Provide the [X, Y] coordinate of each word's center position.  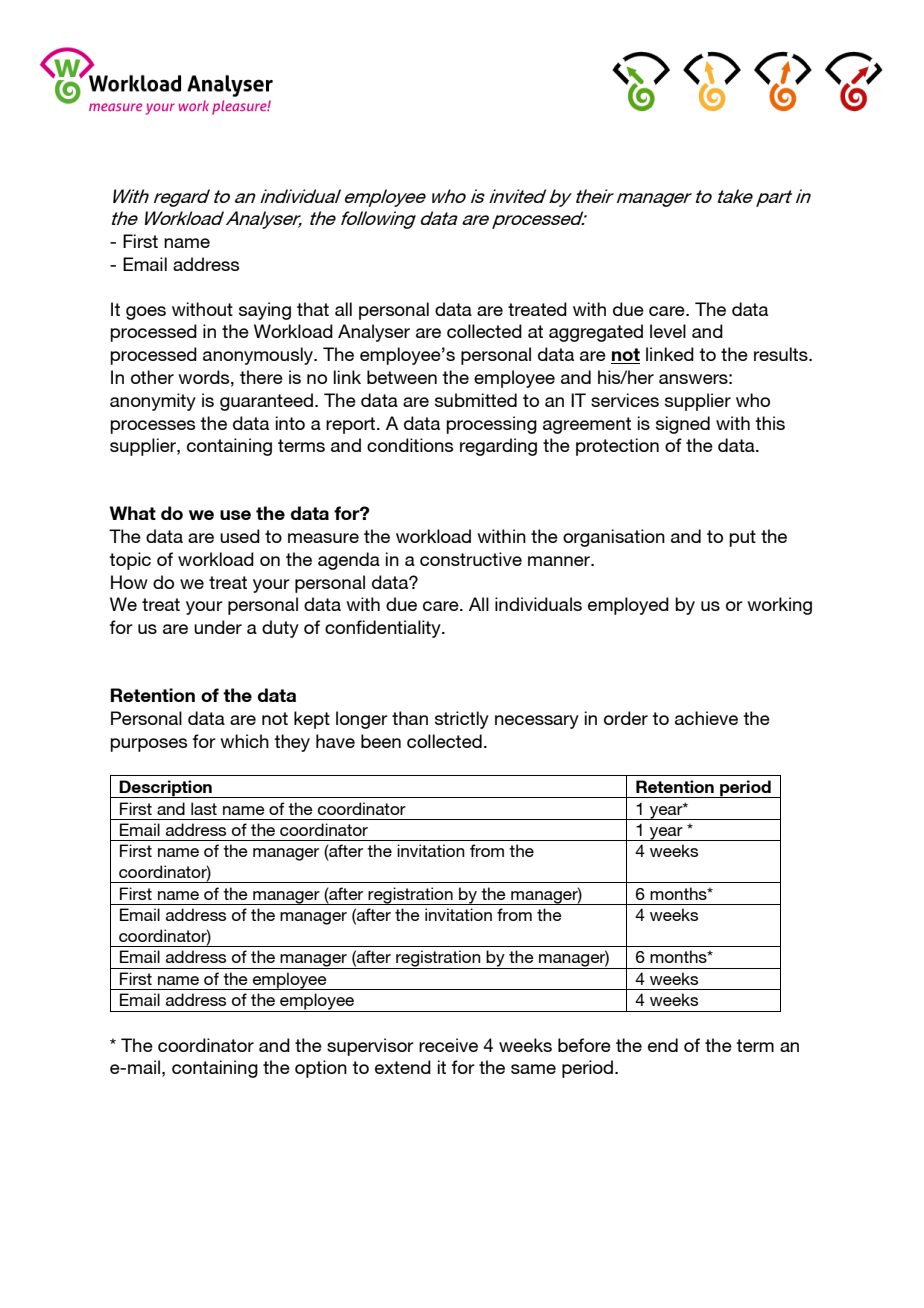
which [244, 741]
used [240, 536]
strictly [462, 720]
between [402, 377]
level [668, 331]
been [381, 741]
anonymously [259, 356]
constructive [471, 559]
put [742, 538]
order [626, 718]
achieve [706, 718]
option [321, 1069]
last [204, 808]
